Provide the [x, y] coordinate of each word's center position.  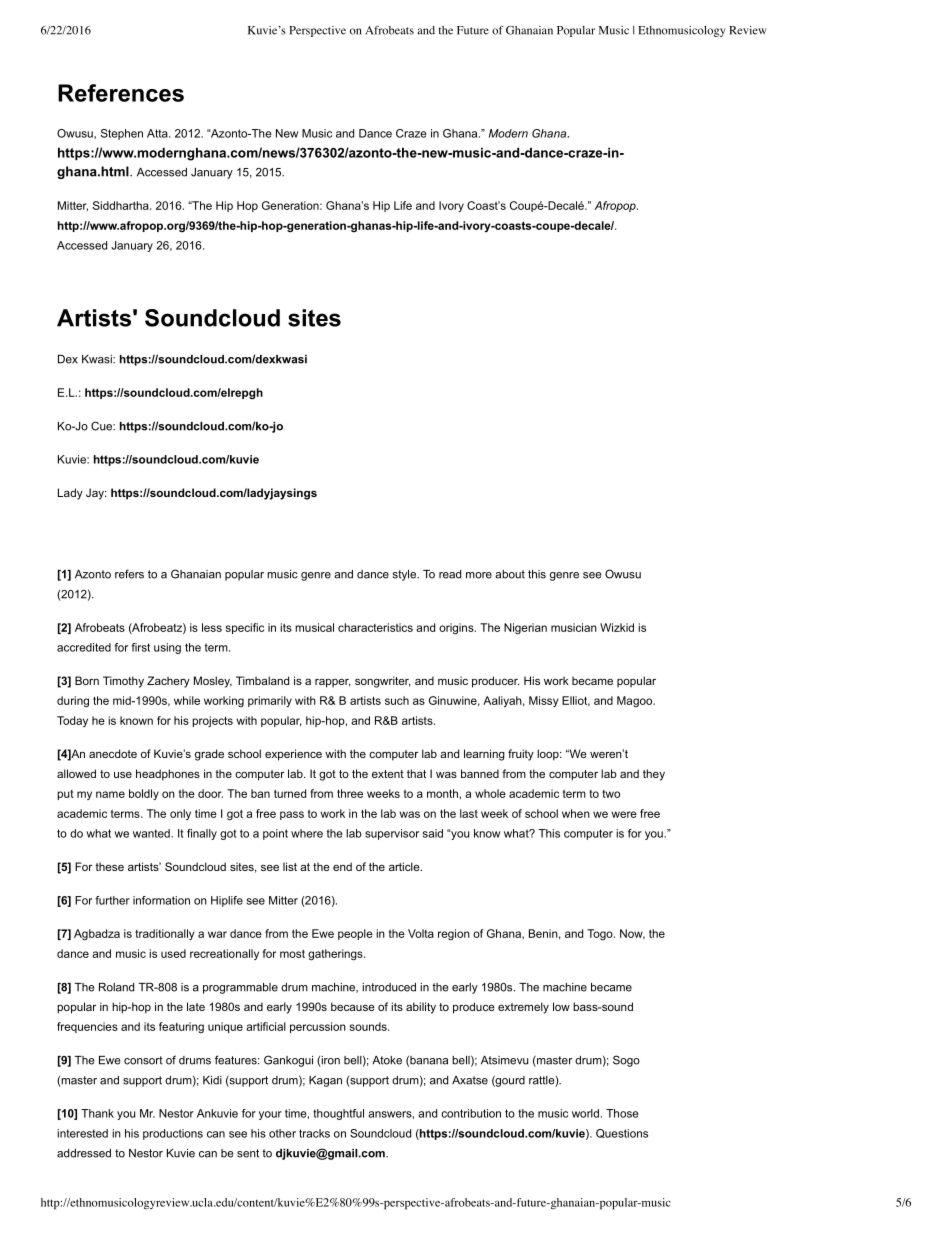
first [140, 647]
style [405, 575]
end [342, 866]
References [121, 93]
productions [173, 1134]
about [510, 574]
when [576, 813]
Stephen [122, 134]
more [479, 575]
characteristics [375, 627]
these [109, 866]
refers [129, 574]
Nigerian [525, 628]
